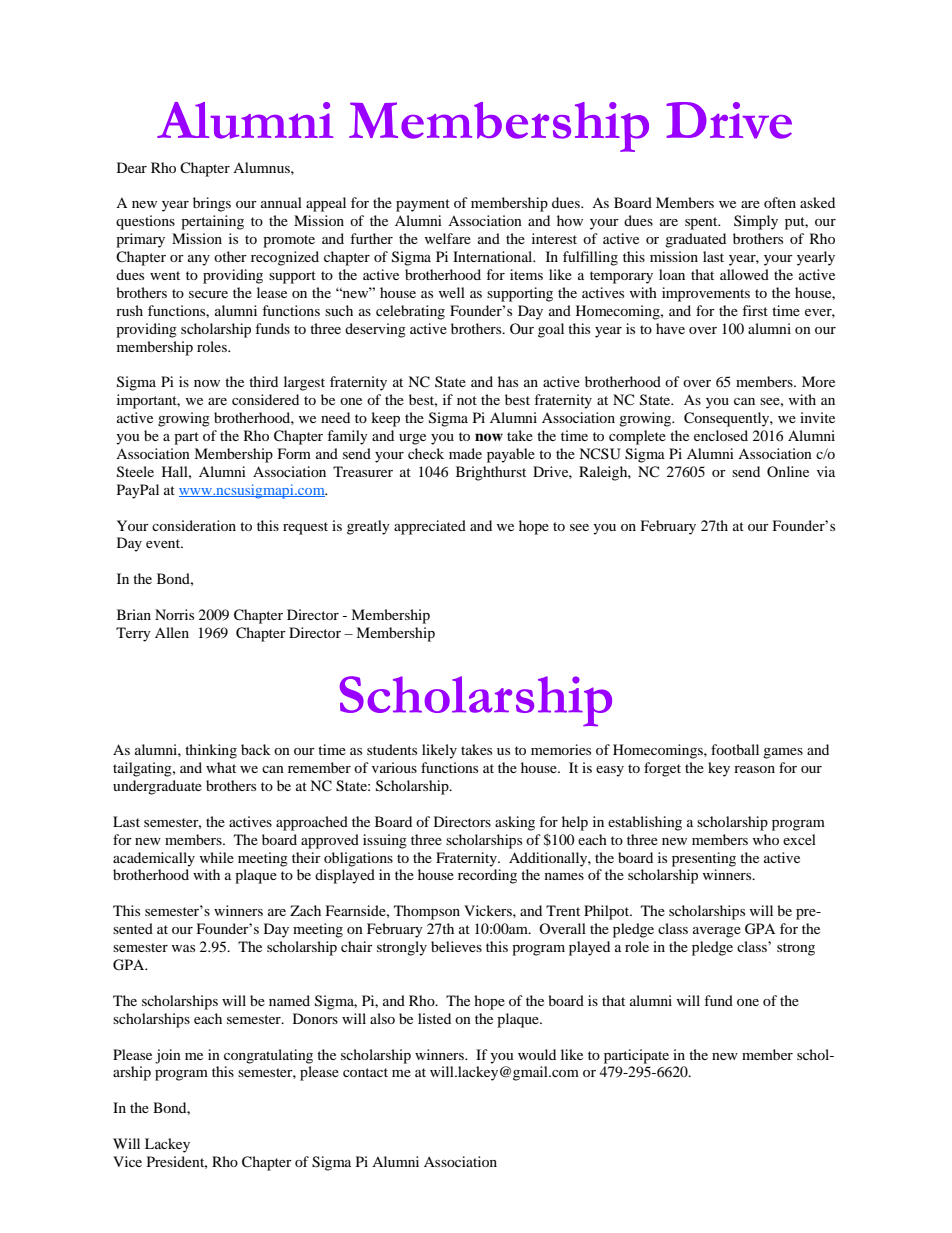 The width and height of the screenshot is (952, 1233). What do you see at coordinates (423, 205) in the screenshot?
I see `payment` at bounding box center [423, 205].
